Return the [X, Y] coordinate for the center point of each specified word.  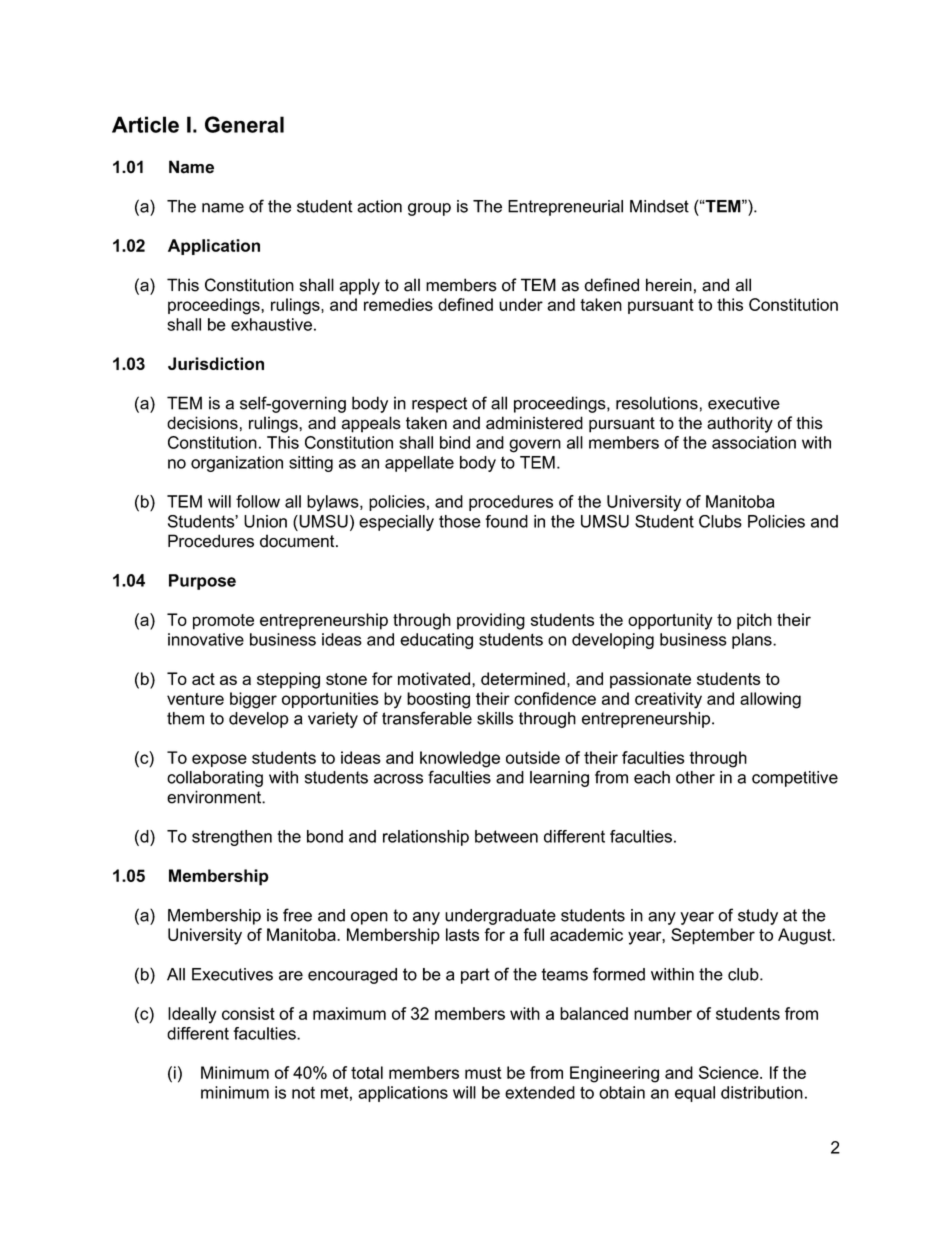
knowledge [460, 759]
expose [219, 760]
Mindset [659, 206]
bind [455, 442]
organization [237, 464]
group [429, 209]
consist [248, 1013]
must [483, 1073]
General [244, 124]
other [695, 777]
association [754, 442]
